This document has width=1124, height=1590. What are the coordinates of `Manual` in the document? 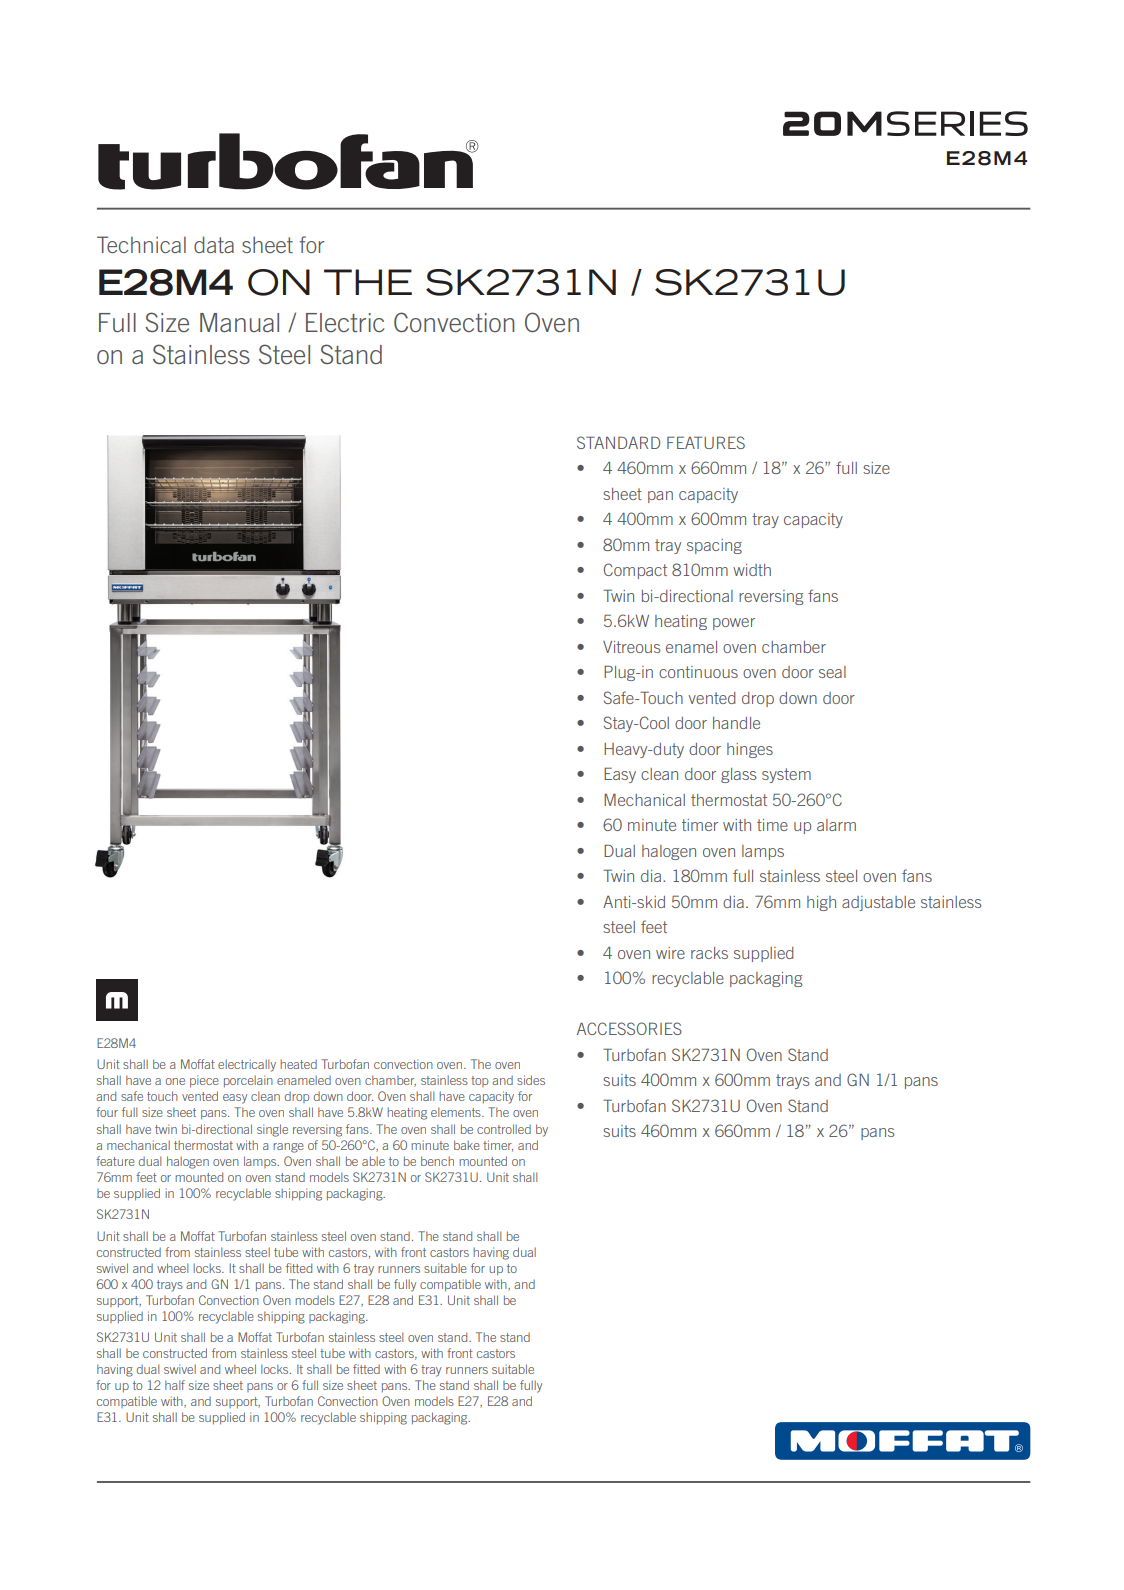 It's located at (239, 322).
